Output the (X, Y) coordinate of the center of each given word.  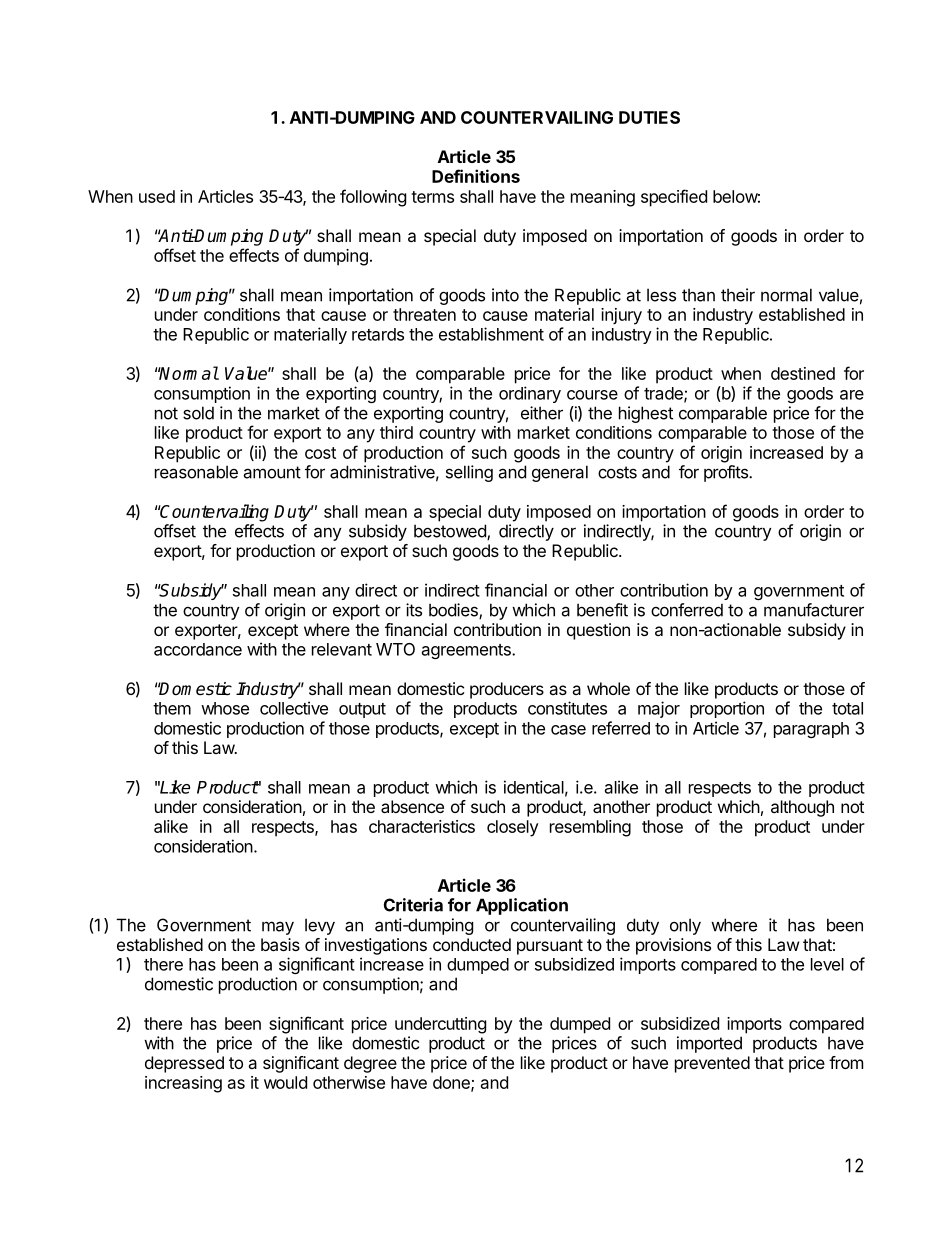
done (452, 1083)
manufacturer (814, 610)
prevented (712, 1064)
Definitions (476, 176)
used (157, 196)
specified (674, 198)
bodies (454, 611)
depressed (184, 1064)
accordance (198, 649)
